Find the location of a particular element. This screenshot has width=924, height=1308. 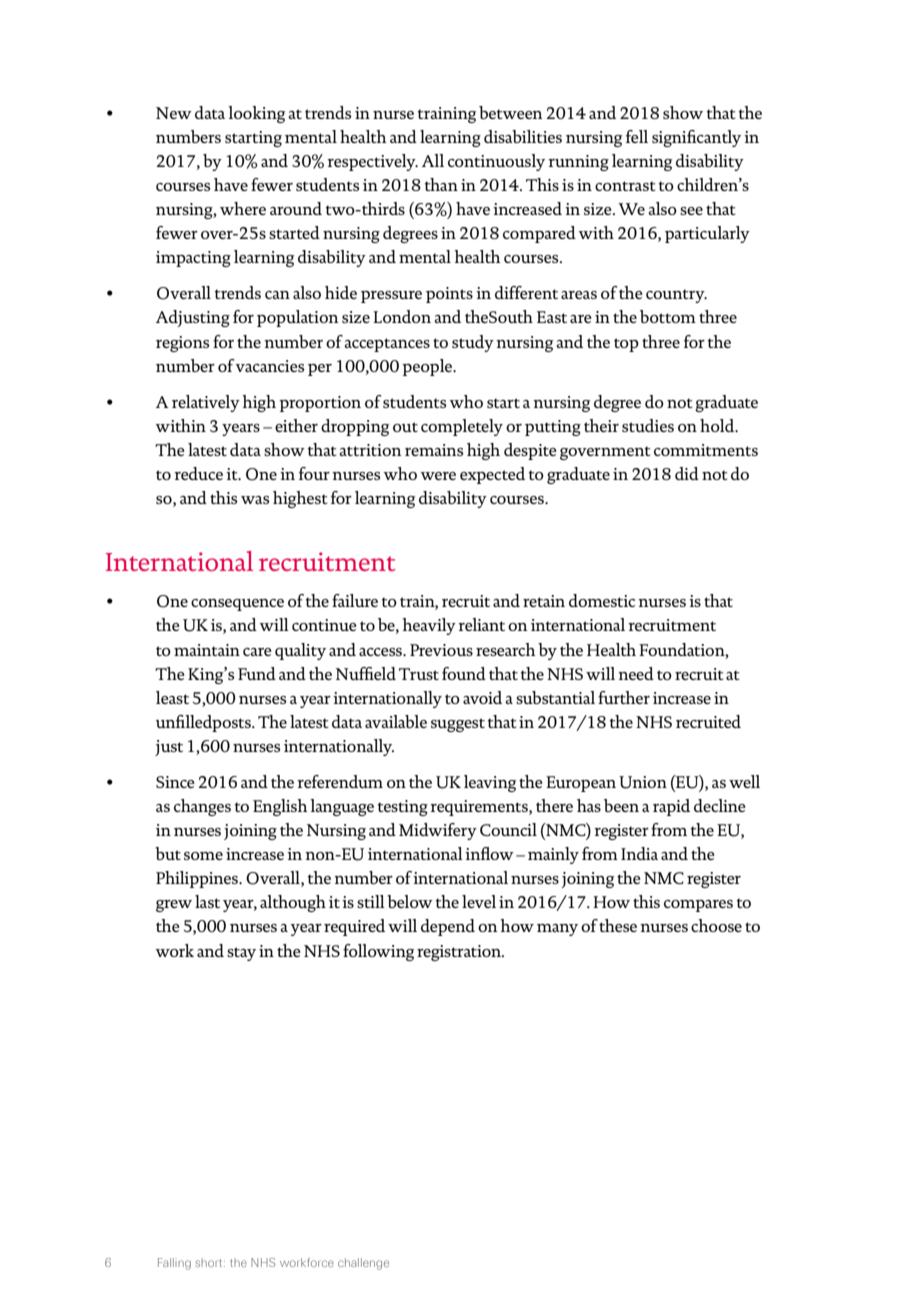

significantly is located at coordinates (696, 138).
